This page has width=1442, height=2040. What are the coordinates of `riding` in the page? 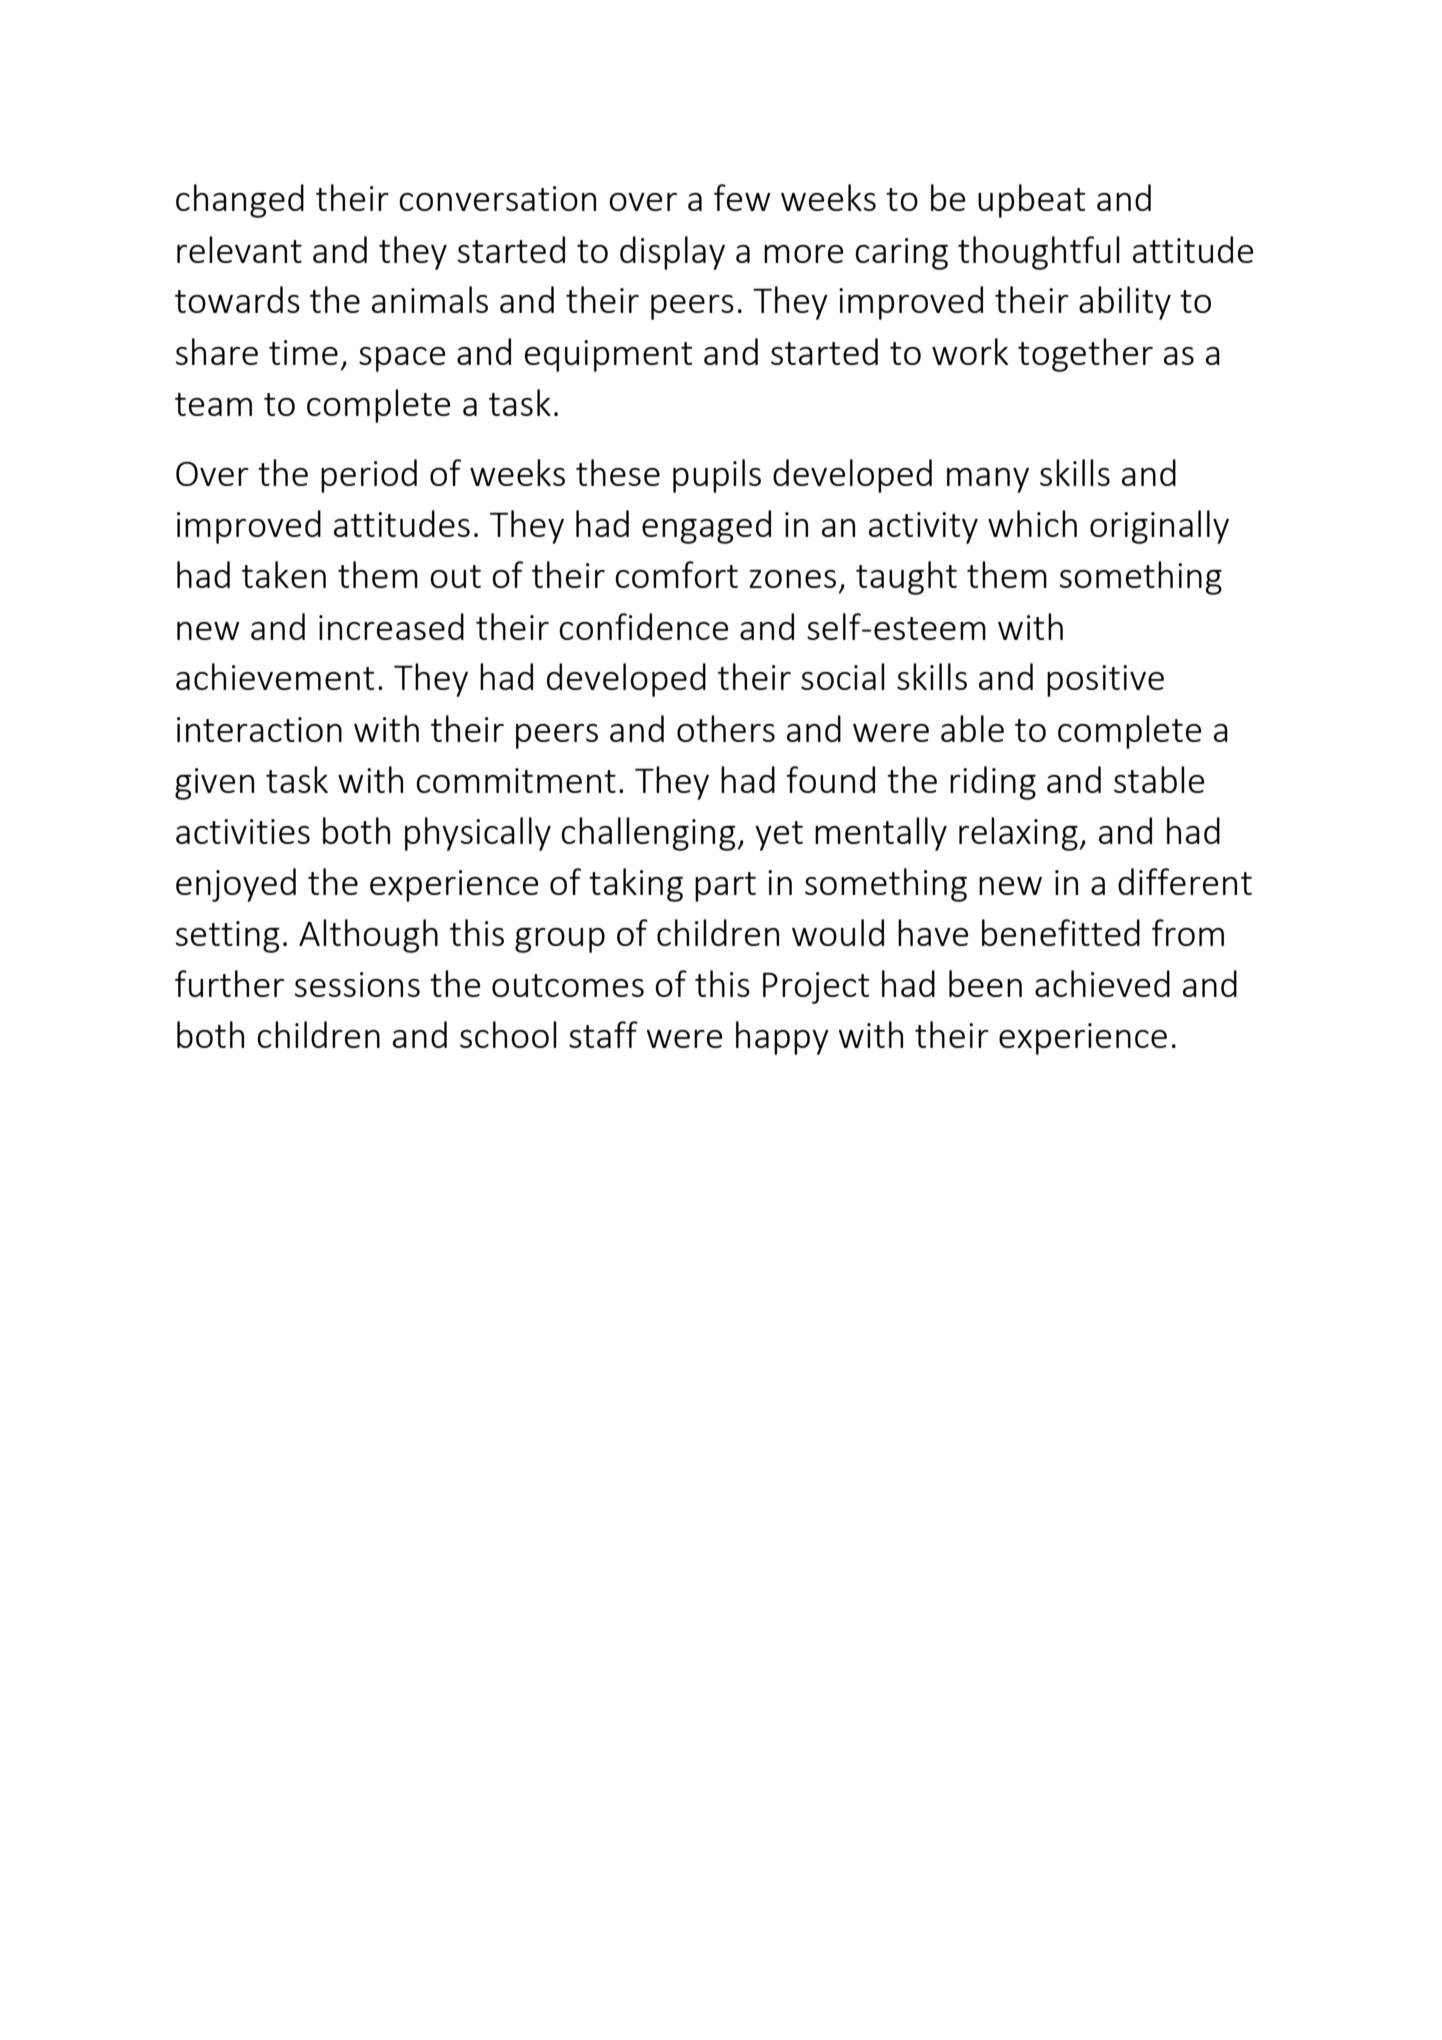 It's located at (993, 783).
